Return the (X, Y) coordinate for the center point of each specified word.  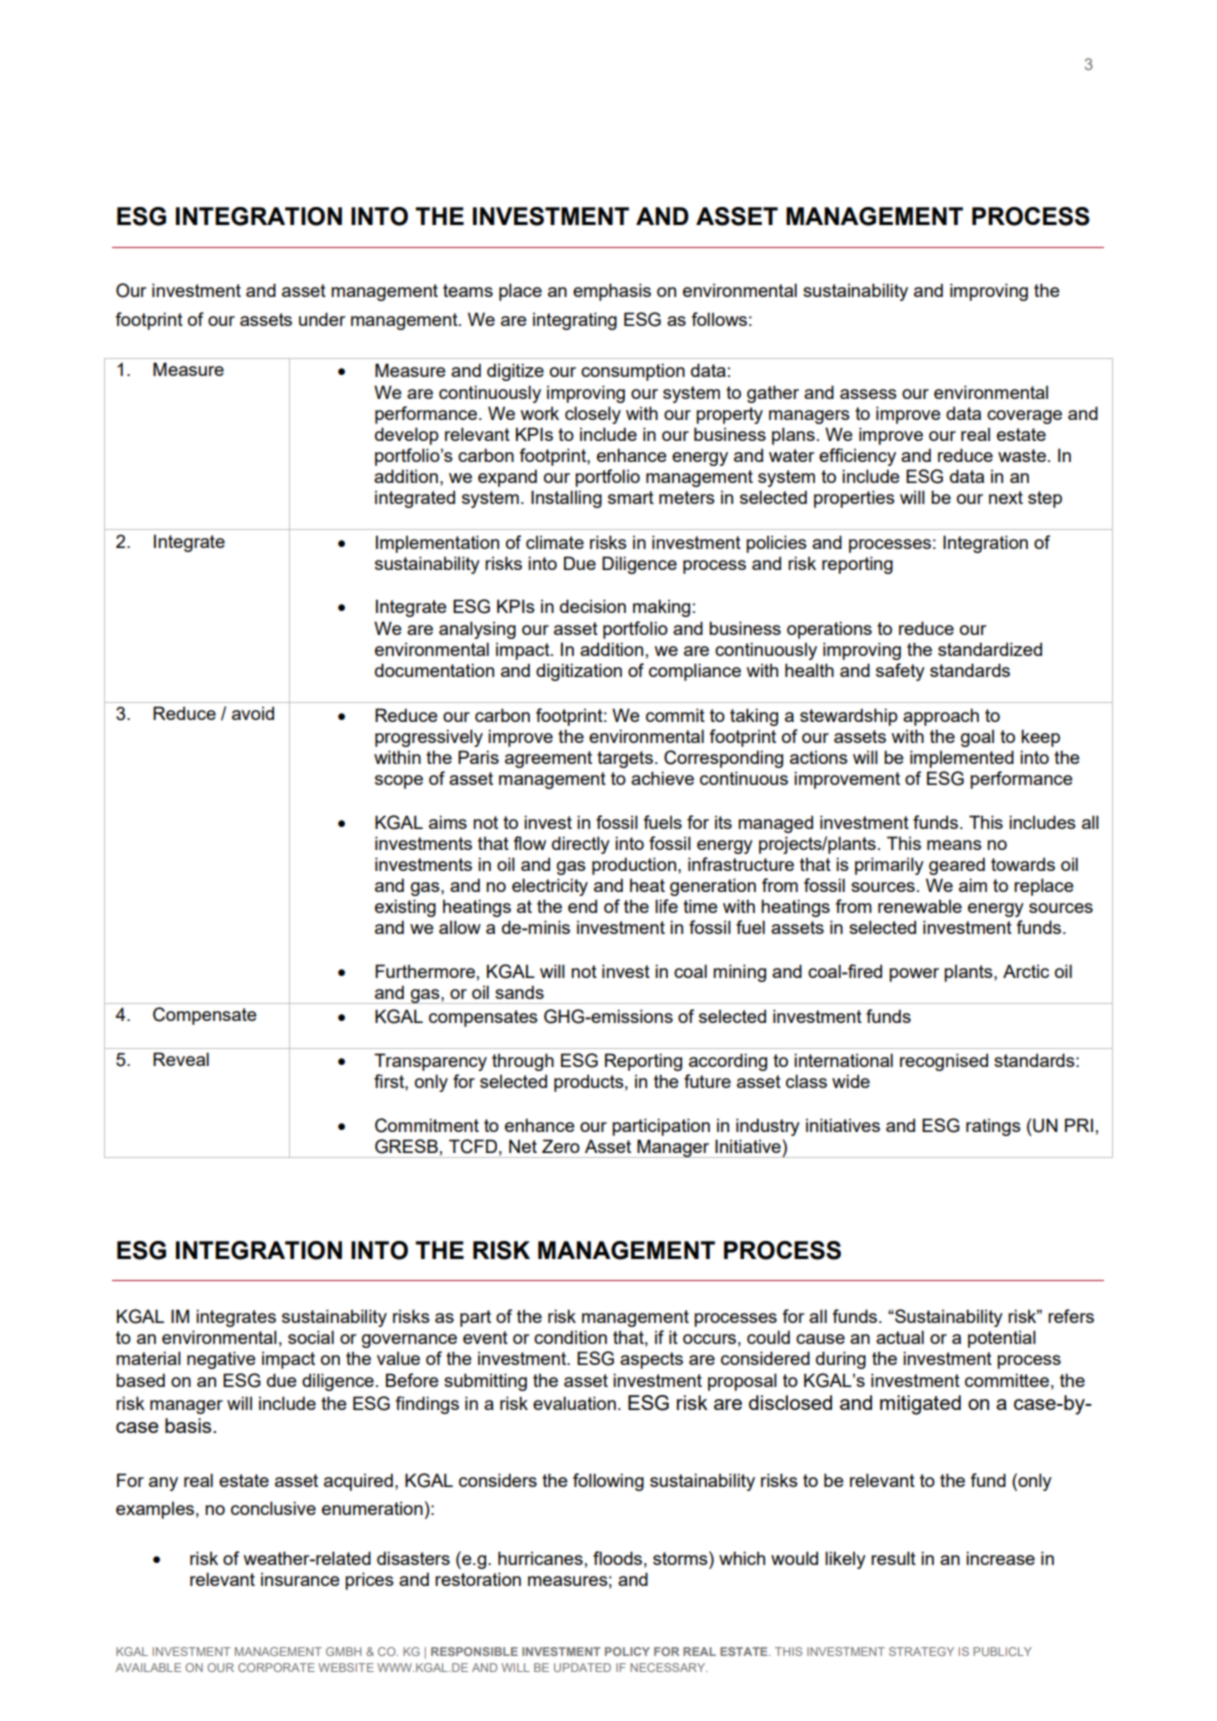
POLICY (627, 1651)
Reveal (181, 1059)
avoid (253, 713)
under (322, 319)
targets (625, 759)
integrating (575, 321)
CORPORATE (276, 1667)
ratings (993, 1127)
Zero (561, 1146)
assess (868, 394)
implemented (962, 759)
